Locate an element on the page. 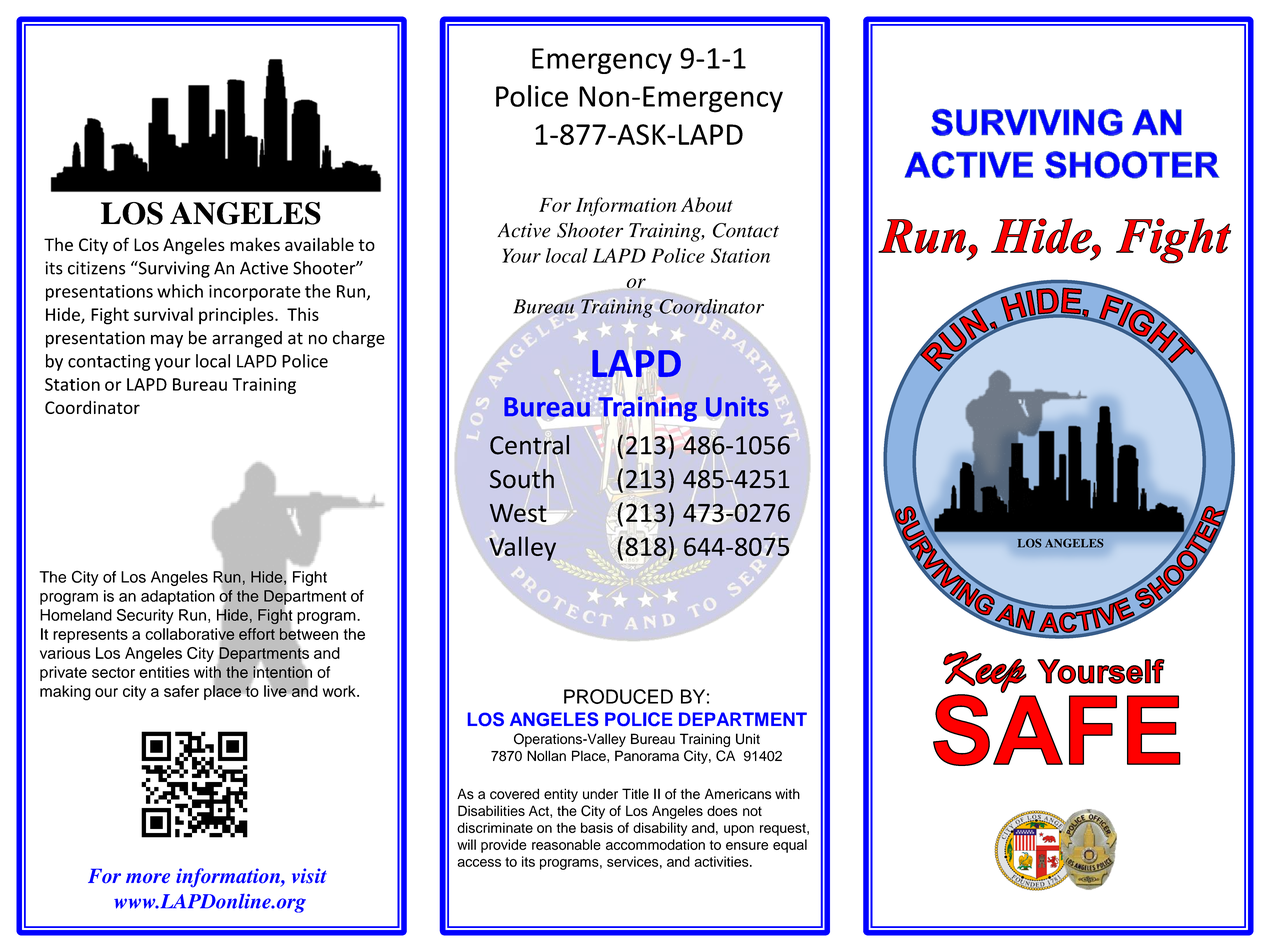 This page has width=1270, height=952. available is located at coordinates (319, 244).
